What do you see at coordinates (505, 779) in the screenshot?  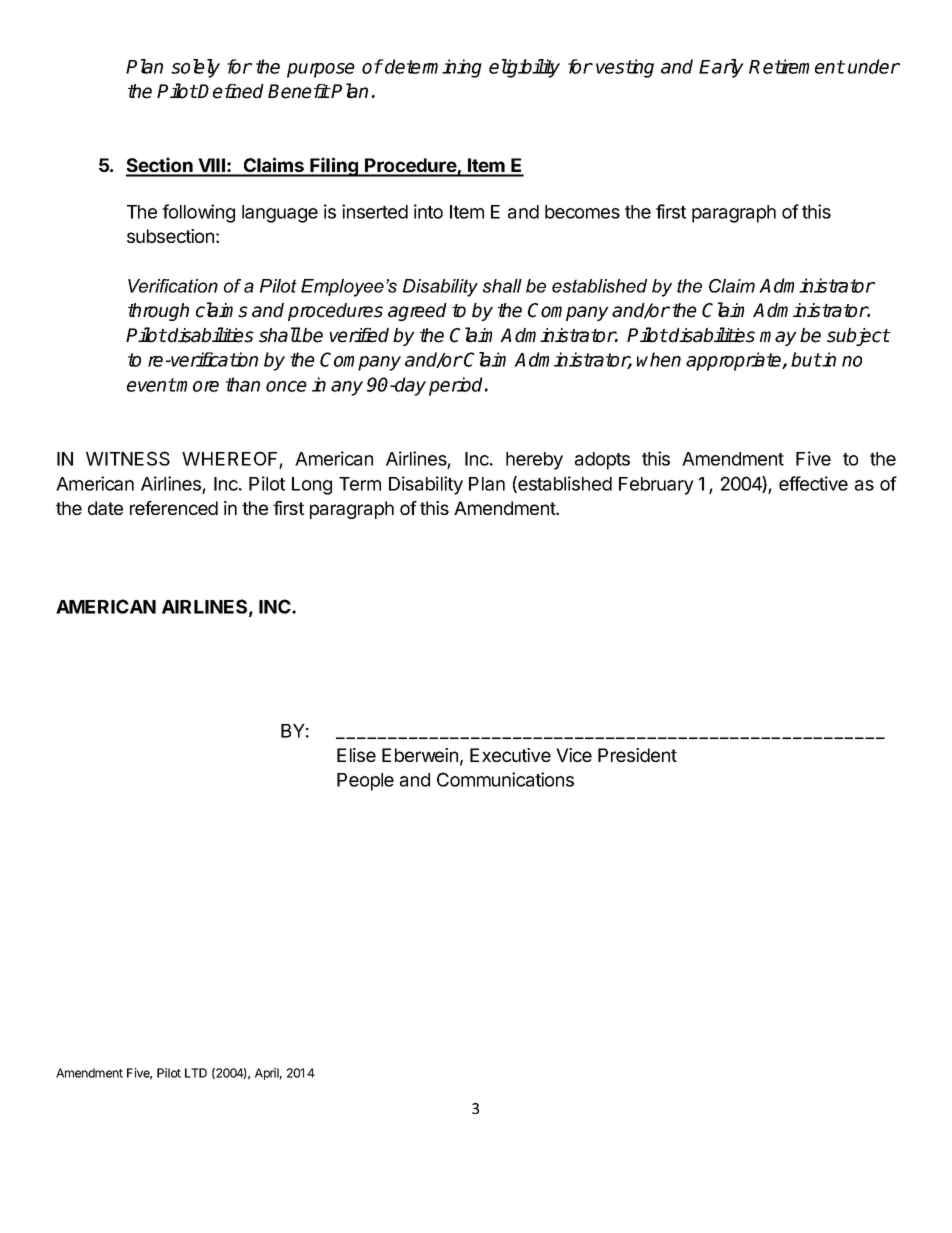 I see `Communications` at bounding box center [505, 779].
